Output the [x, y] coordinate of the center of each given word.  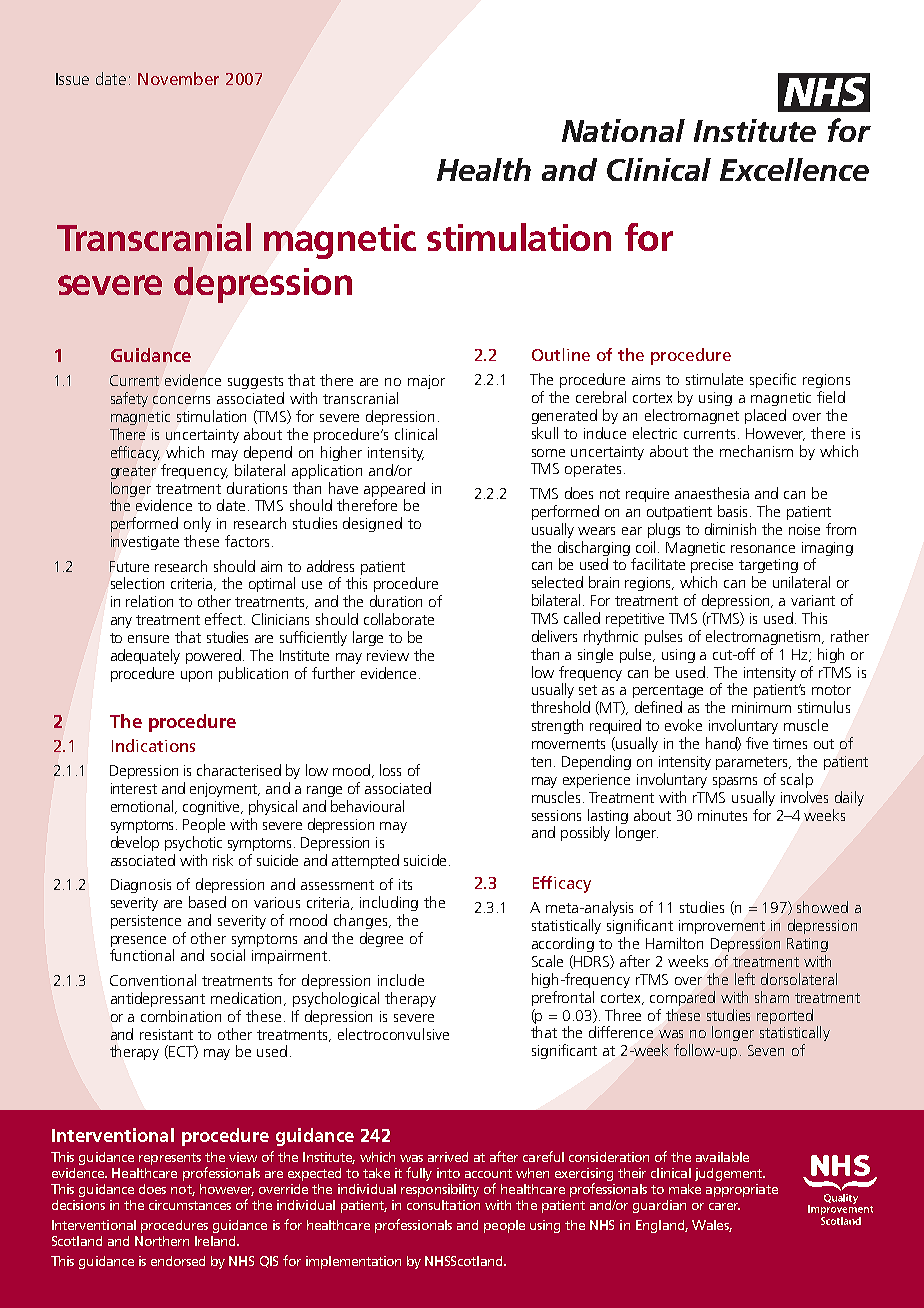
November [178, 78]
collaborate [399, 619]
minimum [761, 707]
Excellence [794, 169]
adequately [145, 656]
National [623, 130]
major [426, 382]
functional [142, 955]
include [401, 980]
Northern [162, 1241]
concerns [181, 400]
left [745, 979]
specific [773, 380]
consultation [443, 1205]
